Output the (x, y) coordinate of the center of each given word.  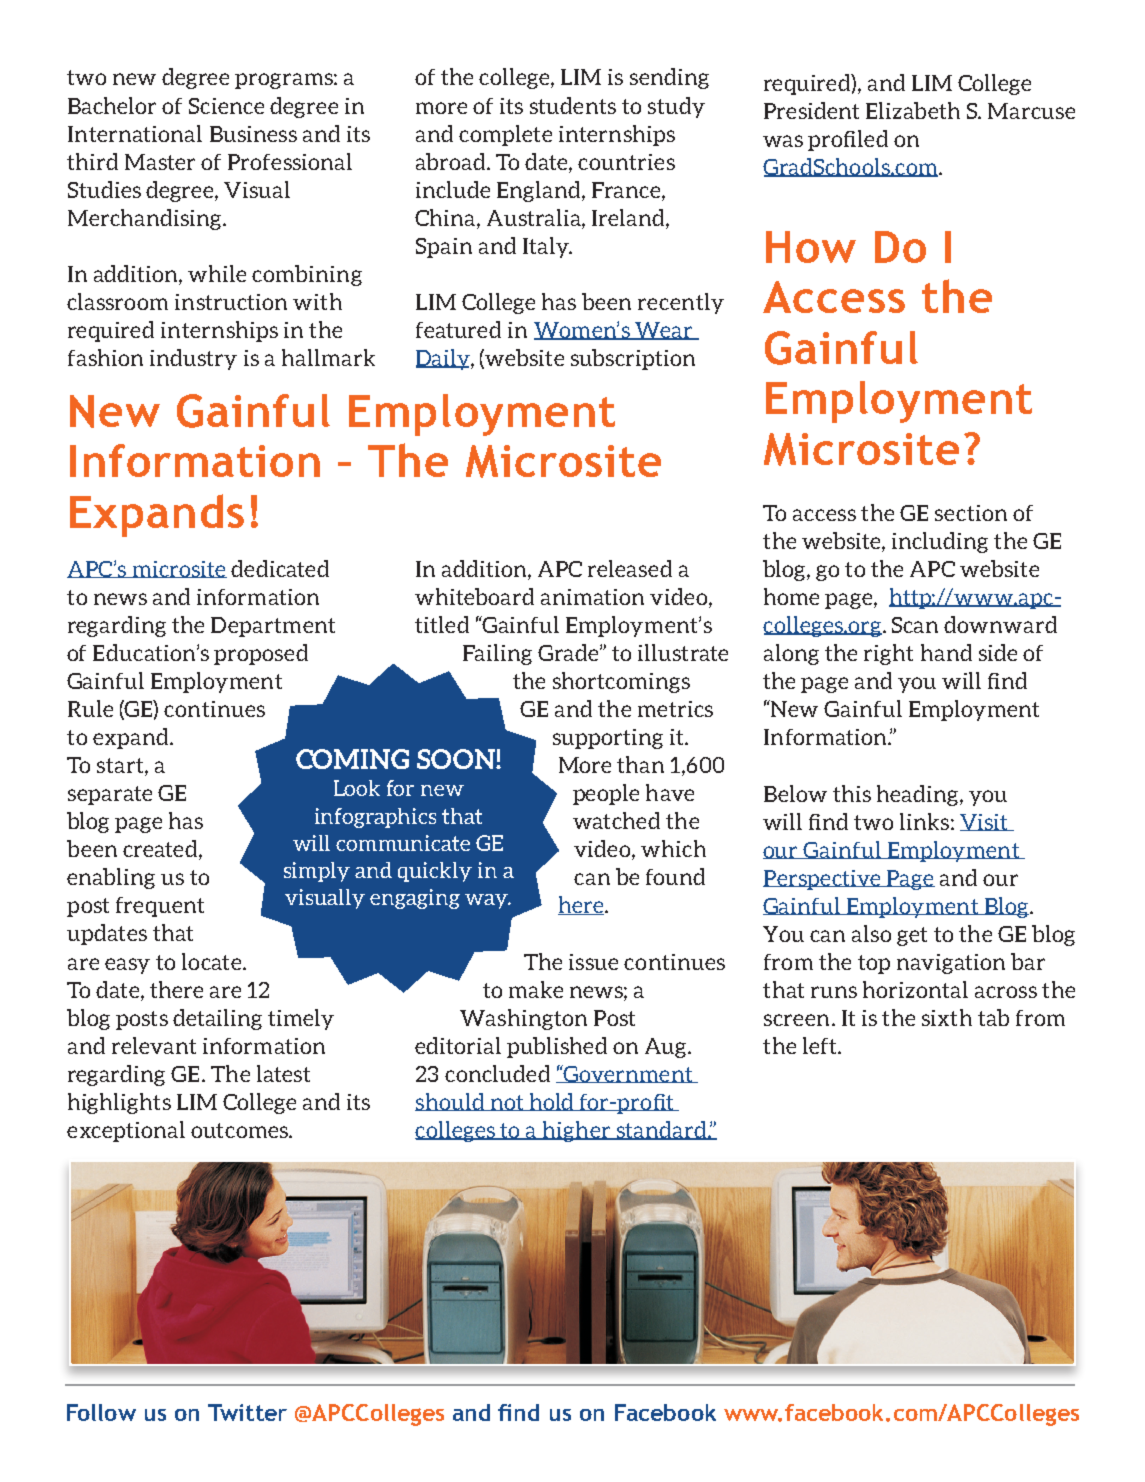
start (121, 767)
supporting (608, 739)
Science (226, 106)
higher (577, 1131)
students (573, 105)
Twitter (247, 1412)
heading (919, 795)
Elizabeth (913, 110)
